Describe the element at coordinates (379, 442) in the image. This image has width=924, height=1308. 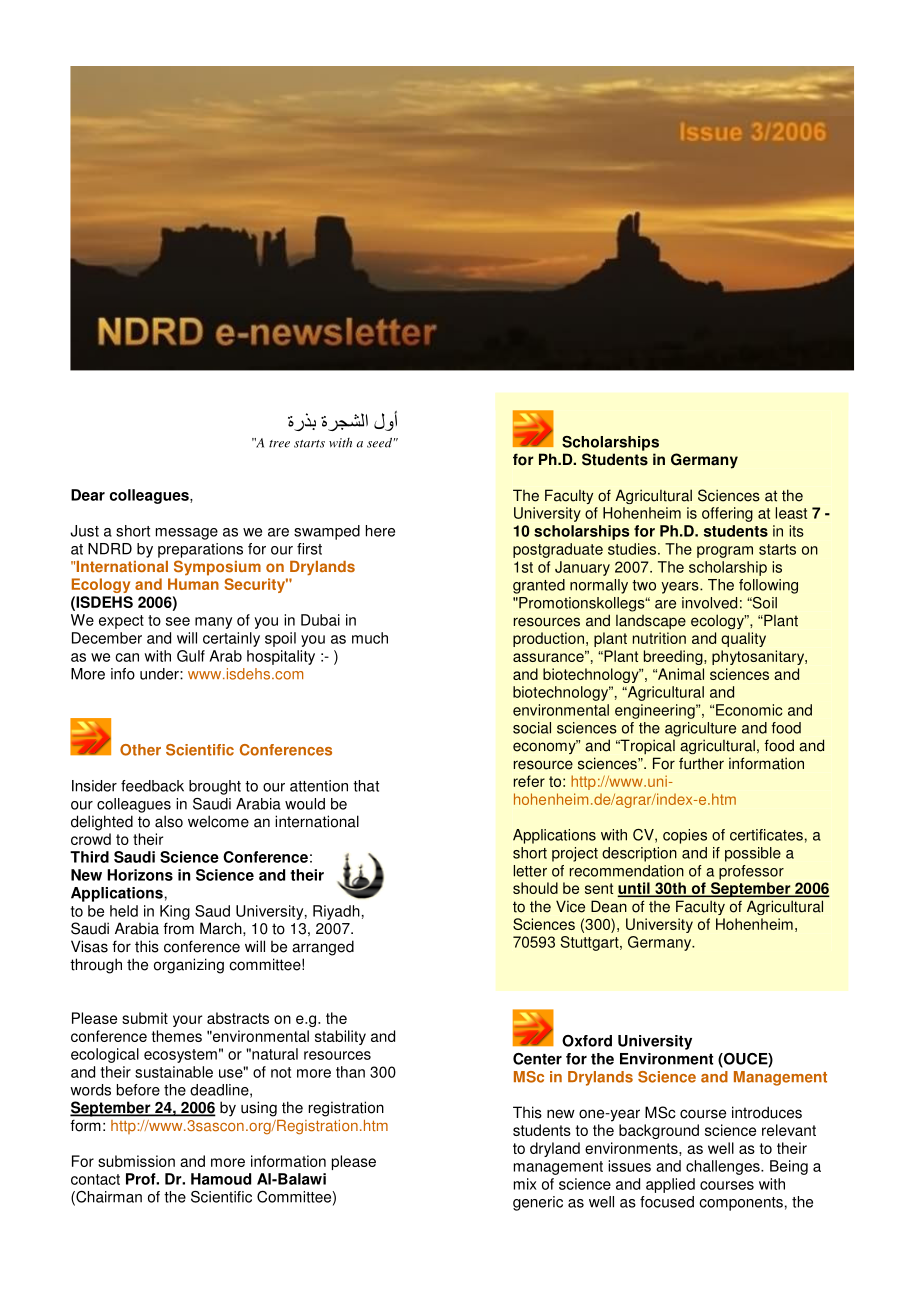
I see `seed` at that location.
